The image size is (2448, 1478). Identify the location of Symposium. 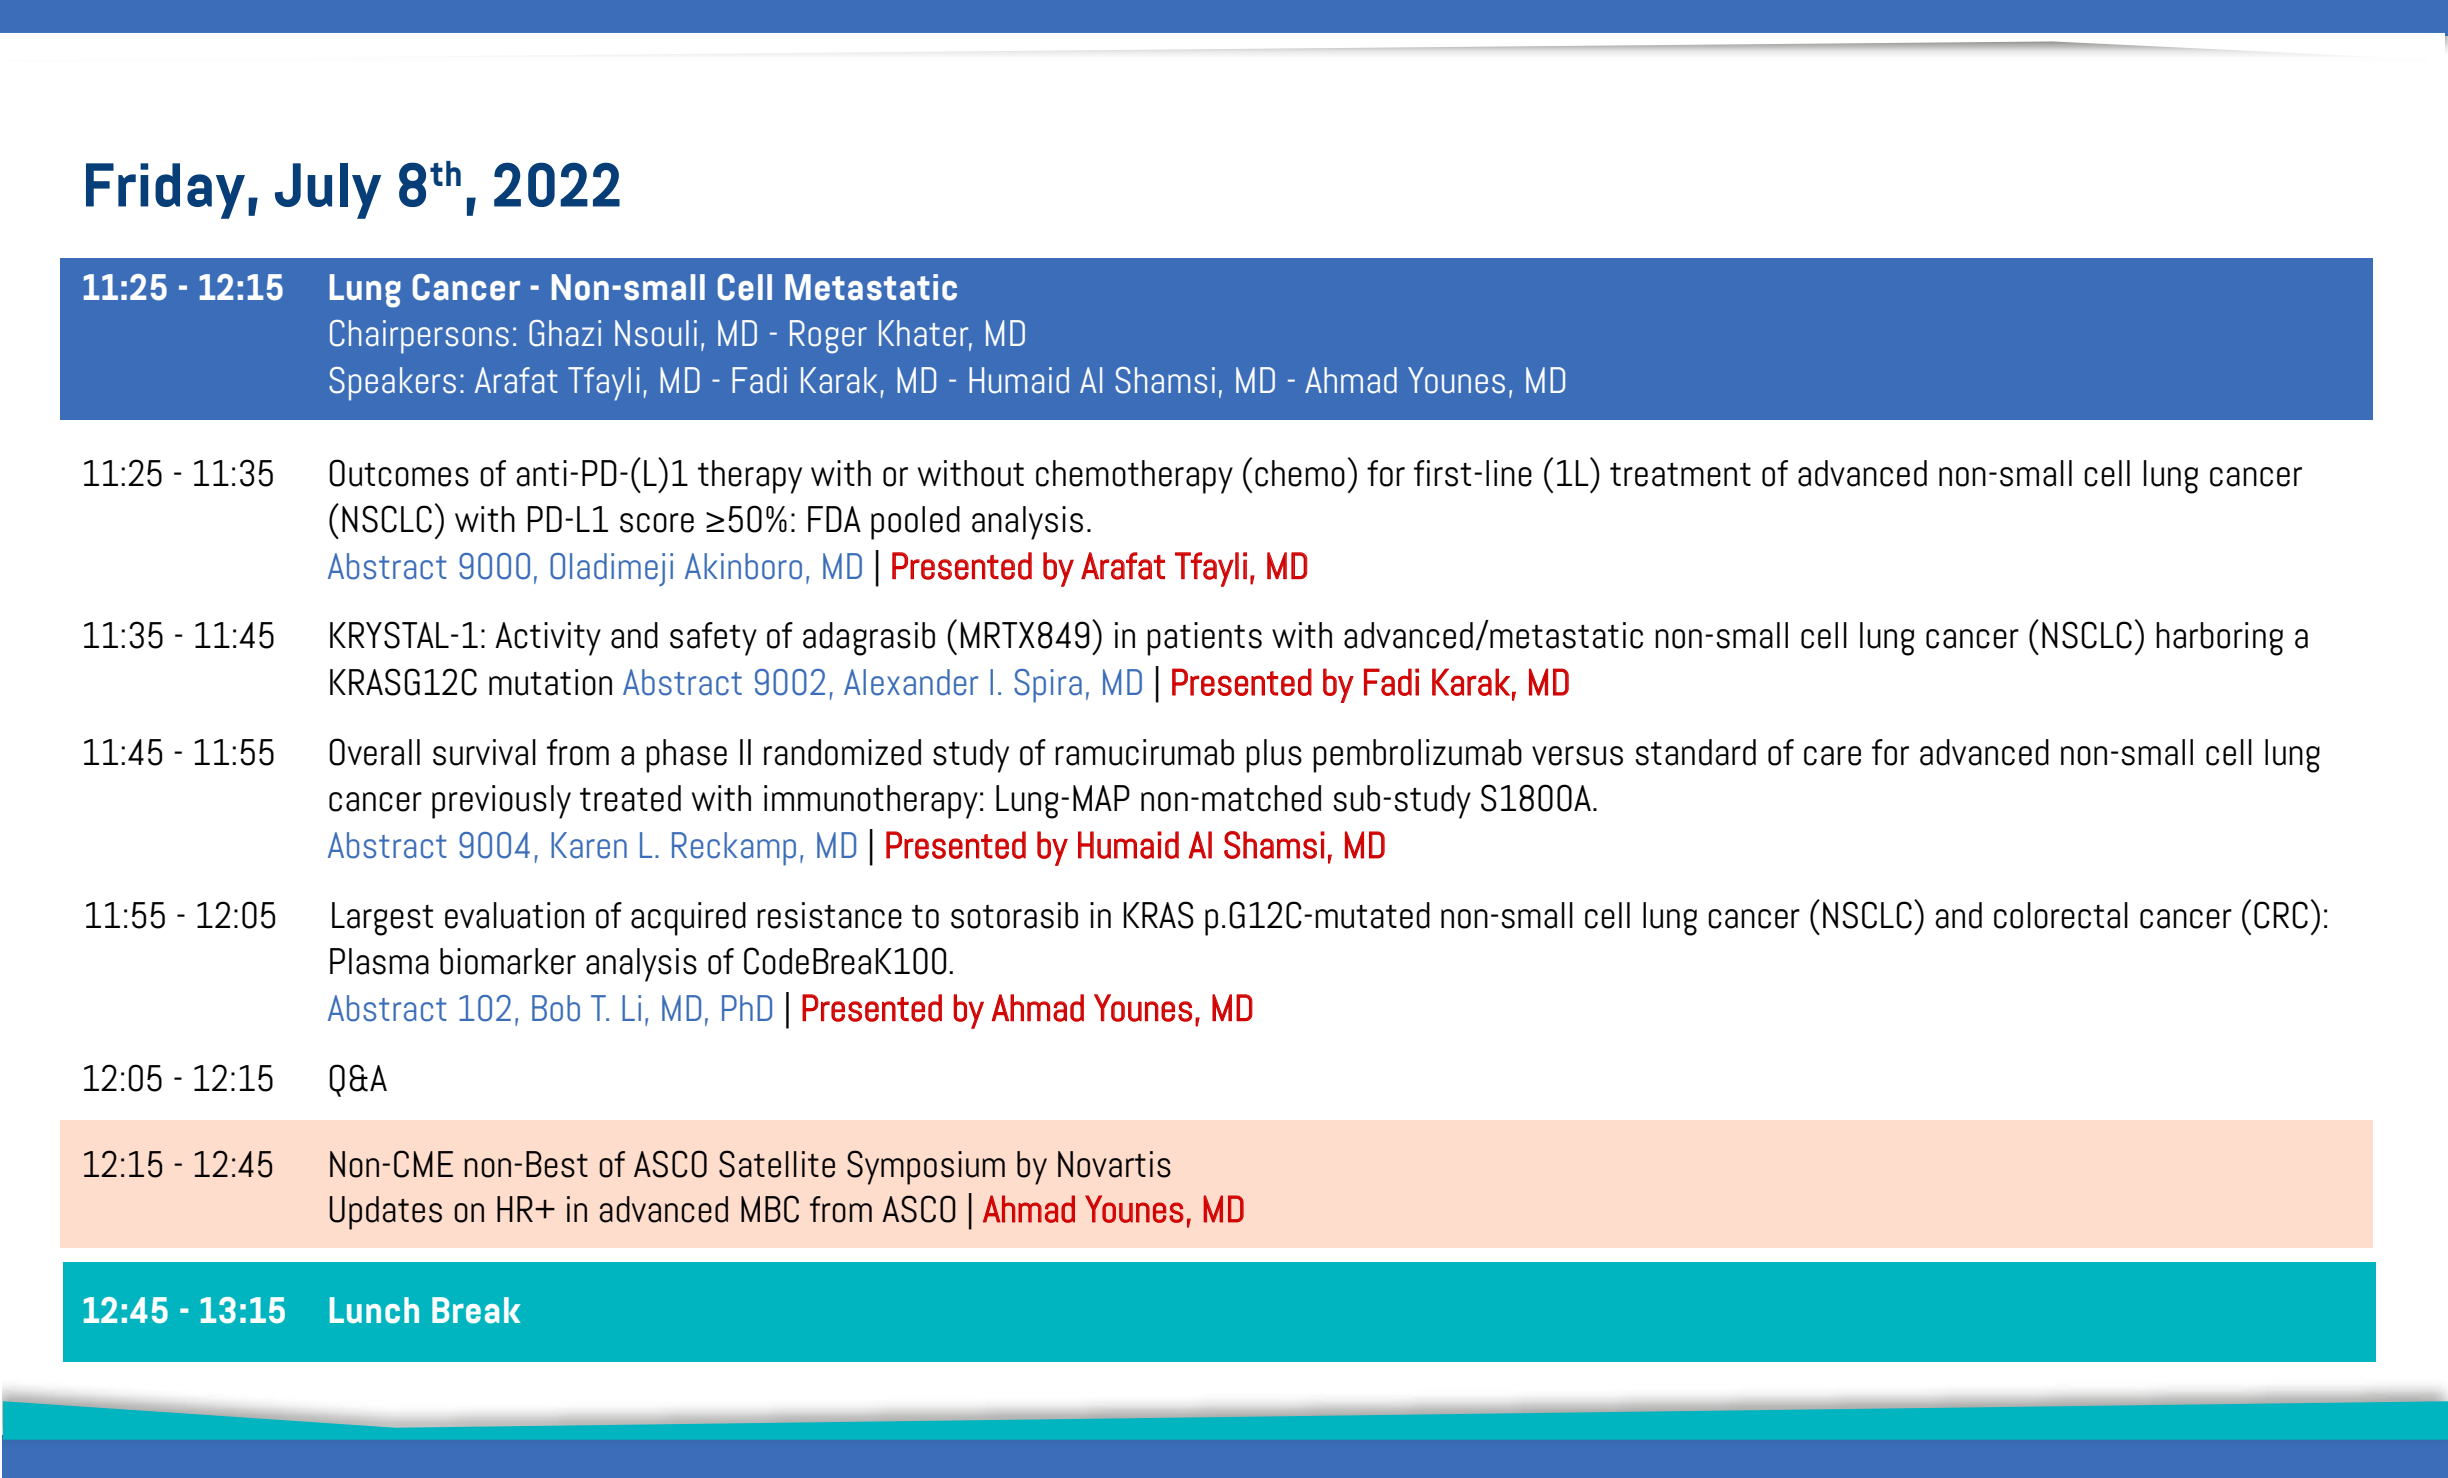
(926, 1167).
